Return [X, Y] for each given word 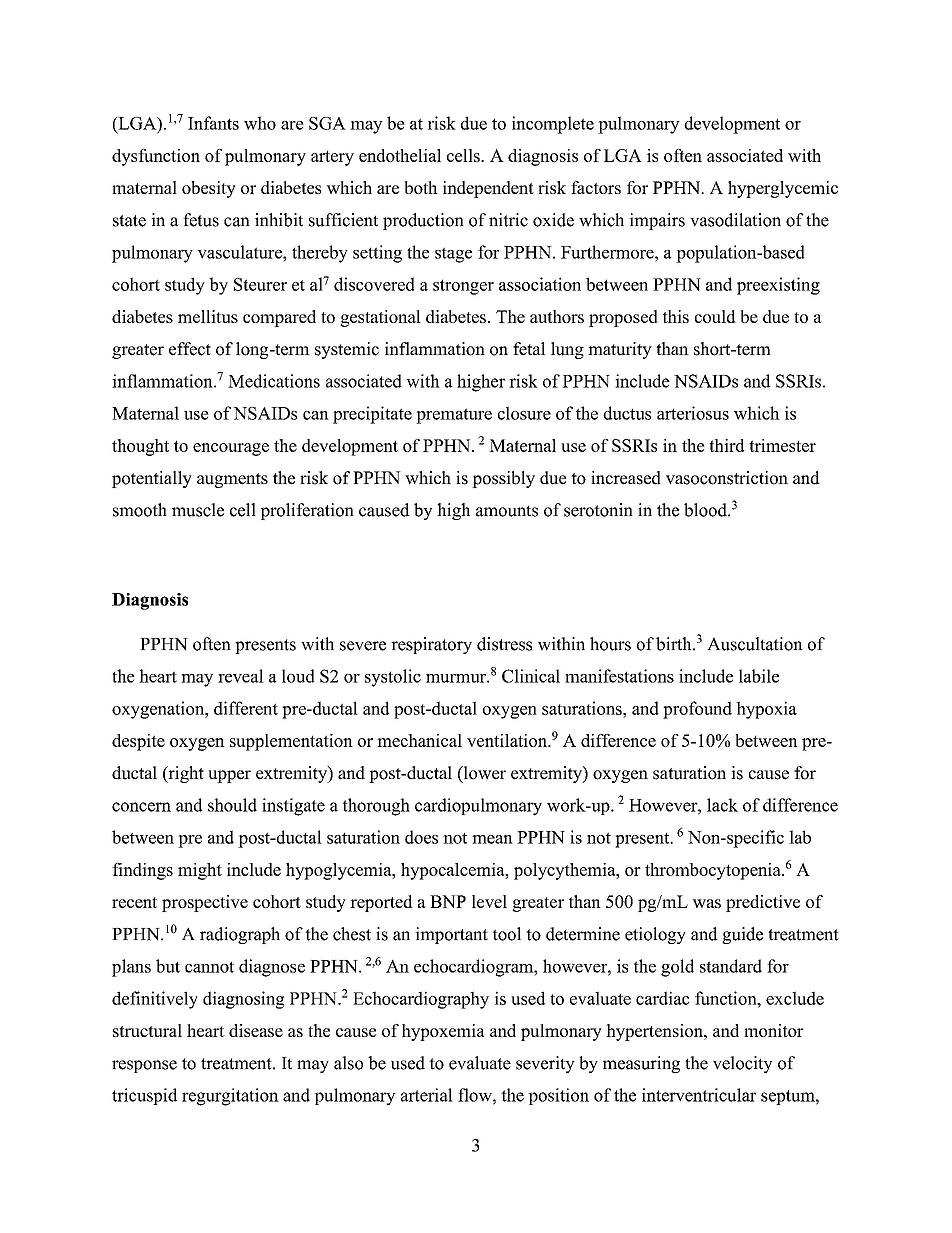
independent [488, 189]
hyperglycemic [783, 189]
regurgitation [230, 1097]
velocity [743, 1064]
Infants [213, 123]
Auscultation [755, 644]
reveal [241, 676]
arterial [427, 1095]
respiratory [432, 645]
